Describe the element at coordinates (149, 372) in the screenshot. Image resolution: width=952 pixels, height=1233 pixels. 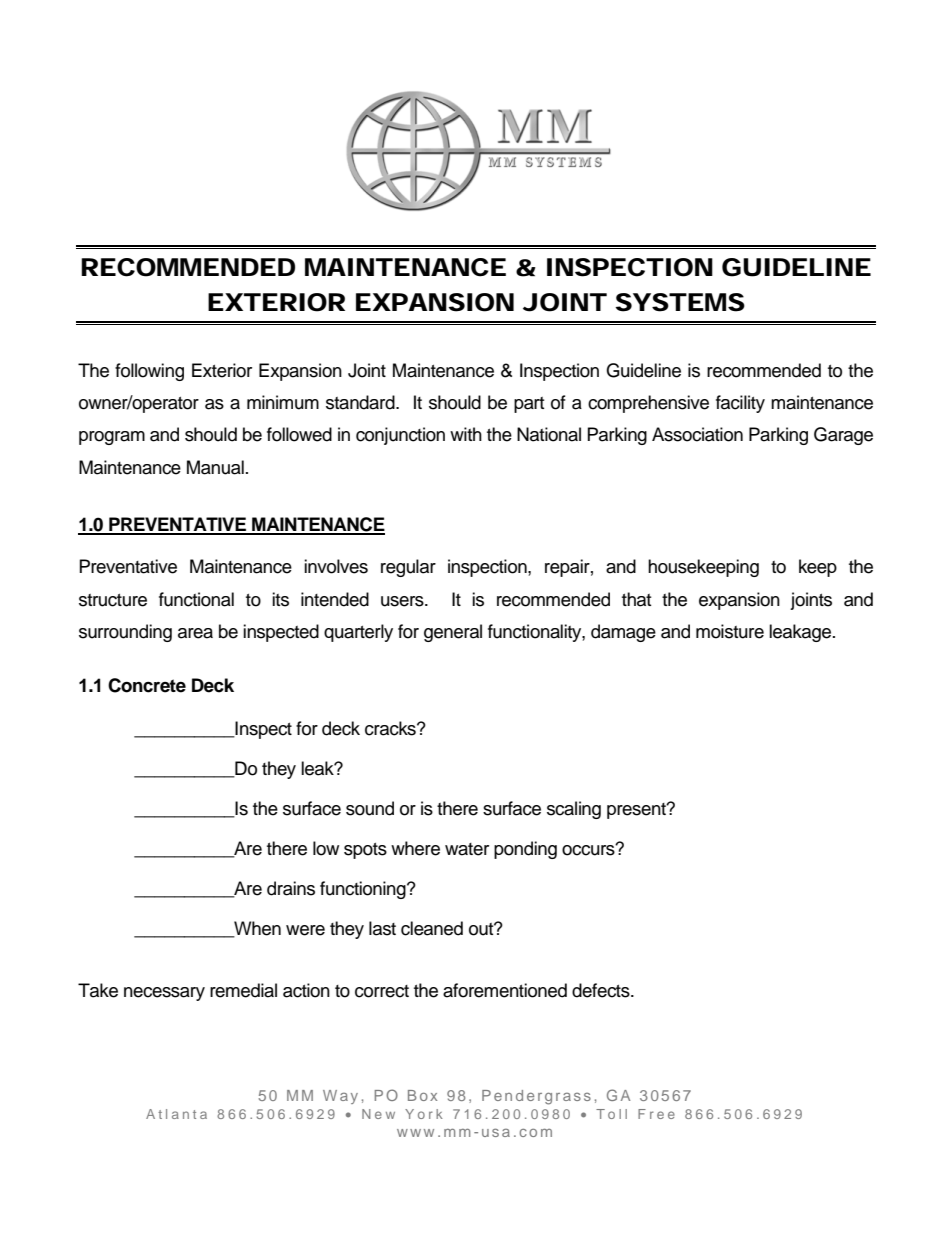
I see `following` at that location.
